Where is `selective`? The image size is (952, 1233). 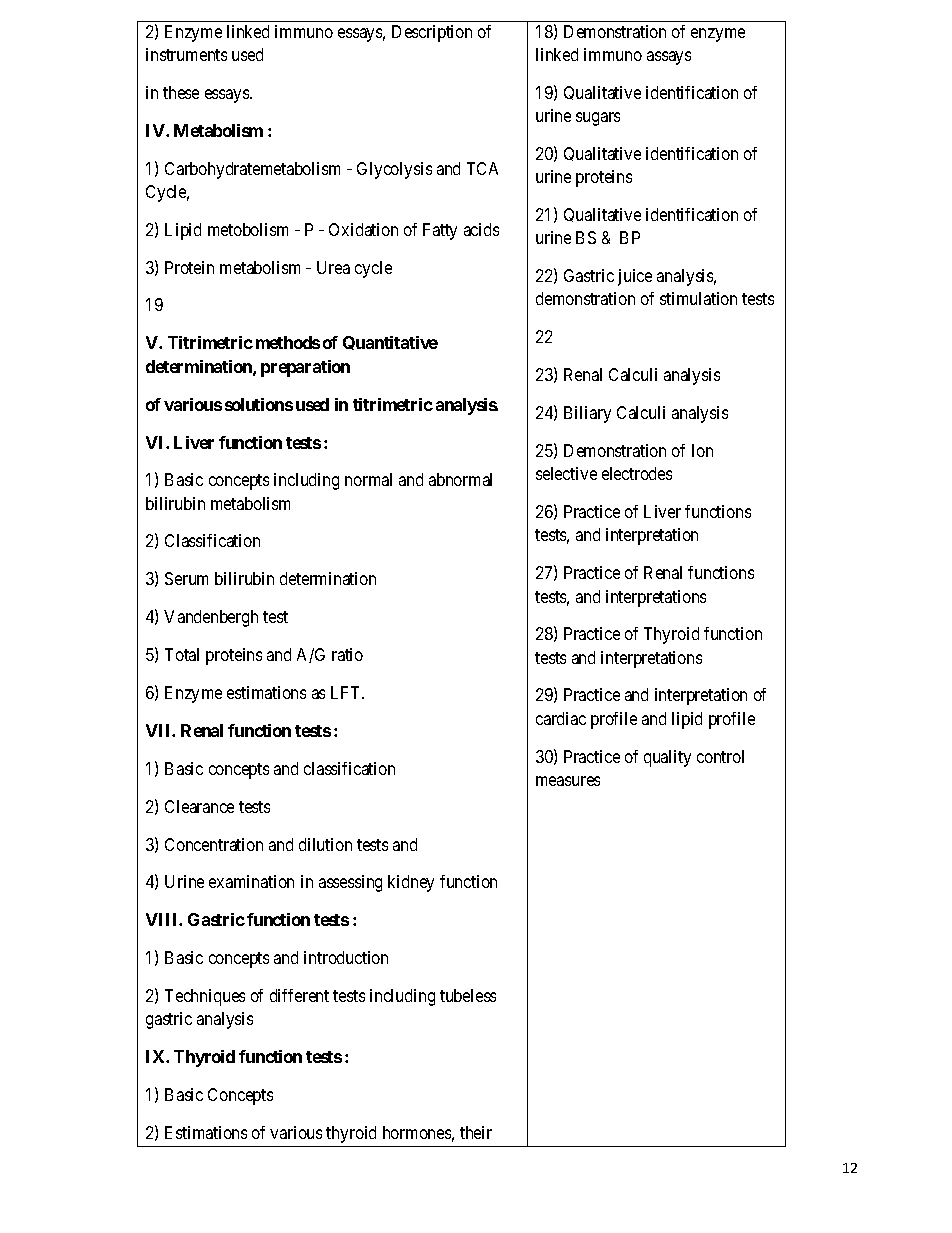 selective is located at coordinates (566, 473).
